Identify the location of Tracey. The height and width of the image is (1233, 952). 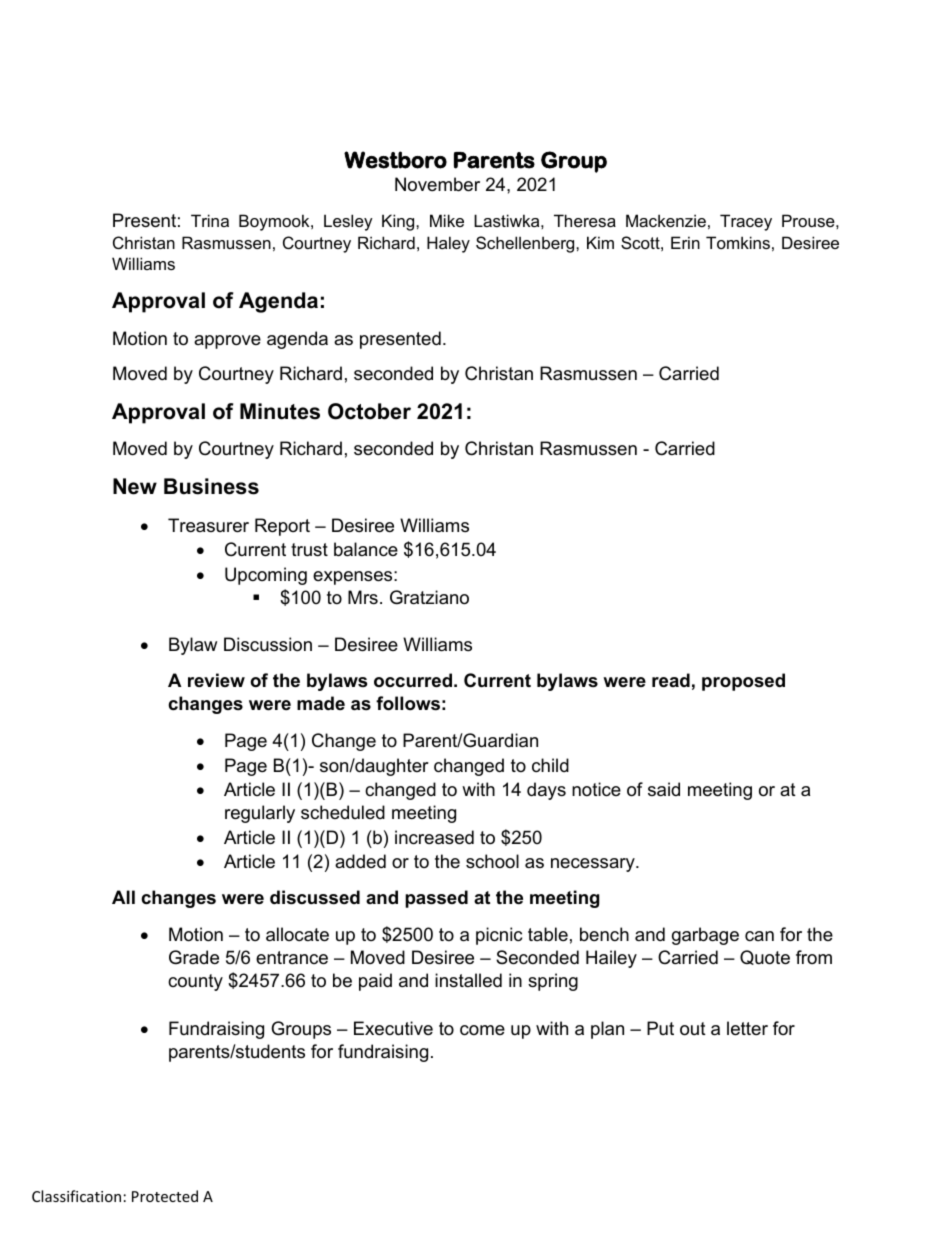
(746, 222).
